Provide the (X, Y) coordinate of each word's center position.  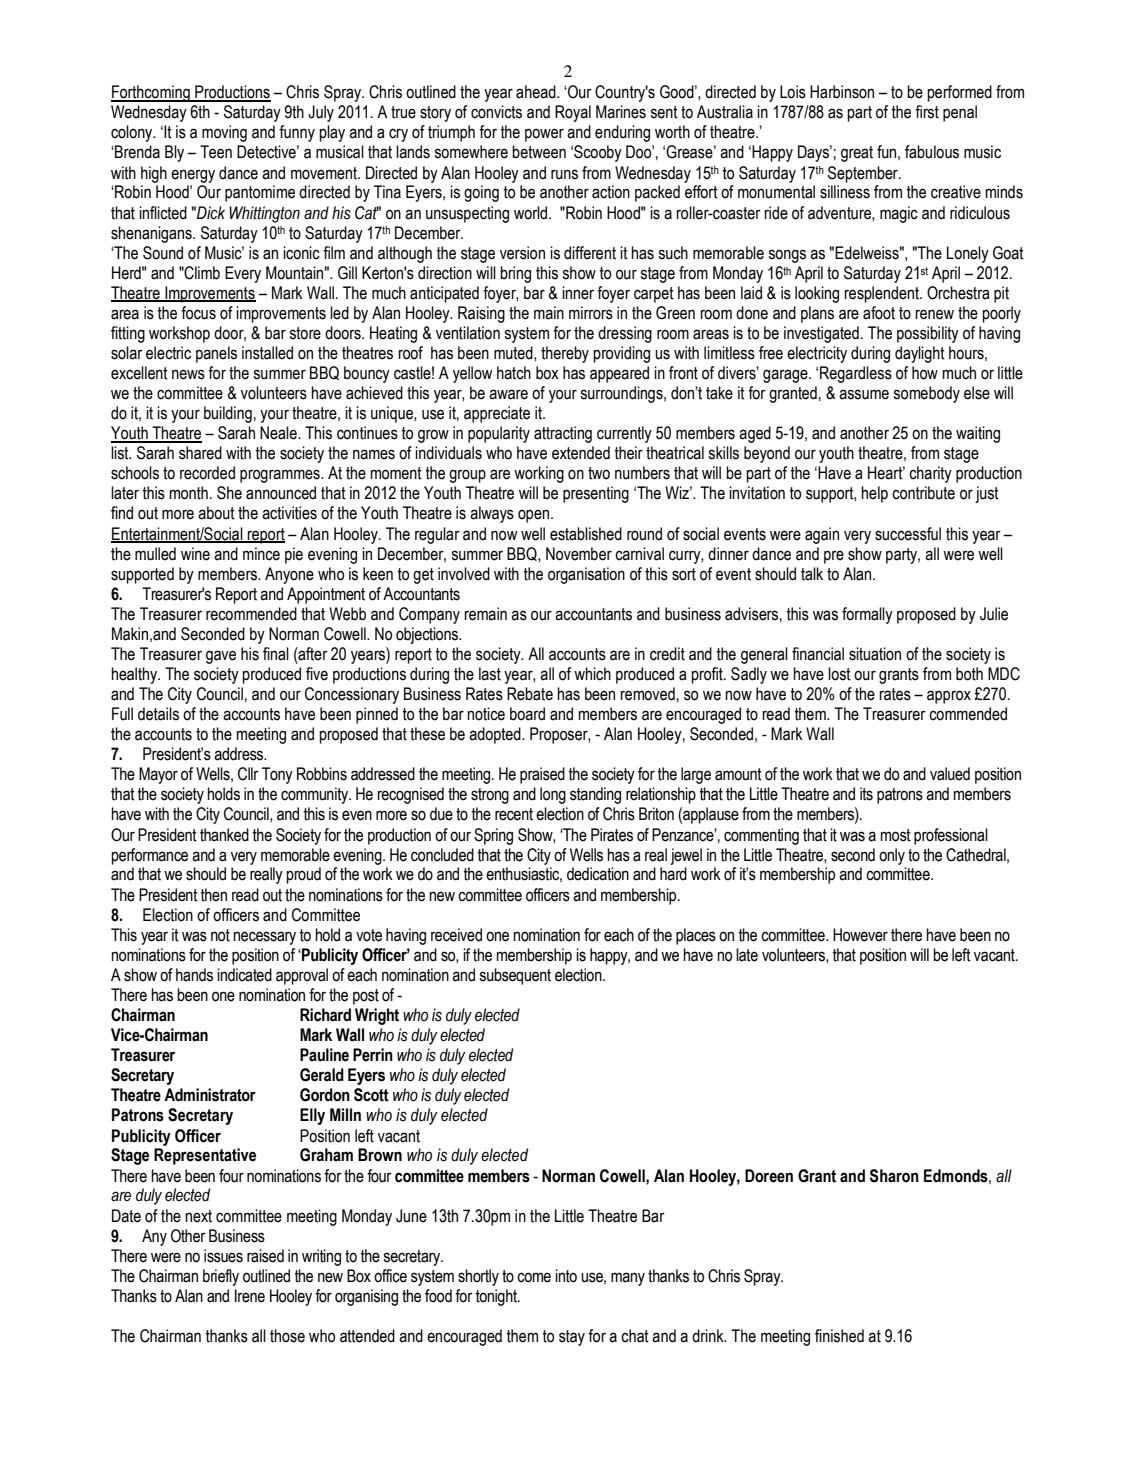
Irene (250, 1296)
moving (224, 133)
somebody (926, 394)
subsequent (515, 976)
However (860, 935)
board (527, 714)
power (544, 135)
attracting (563, 434)
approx (949, 697)
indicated (244, 975)
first (927, 112)
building (228, 414)
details (158, 714)
